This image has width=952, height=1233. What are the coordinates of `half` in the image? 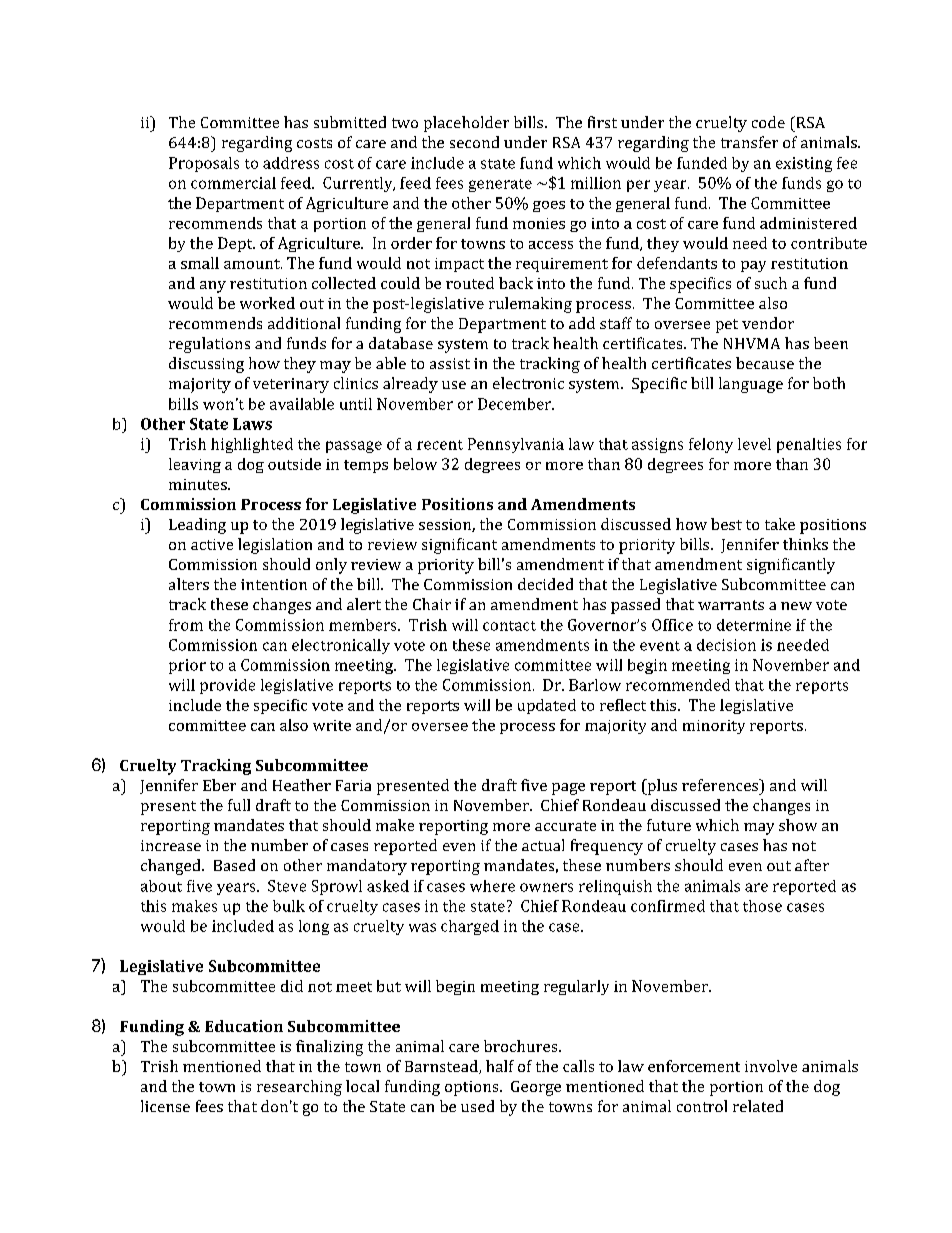 It's located at (500, 1066).
